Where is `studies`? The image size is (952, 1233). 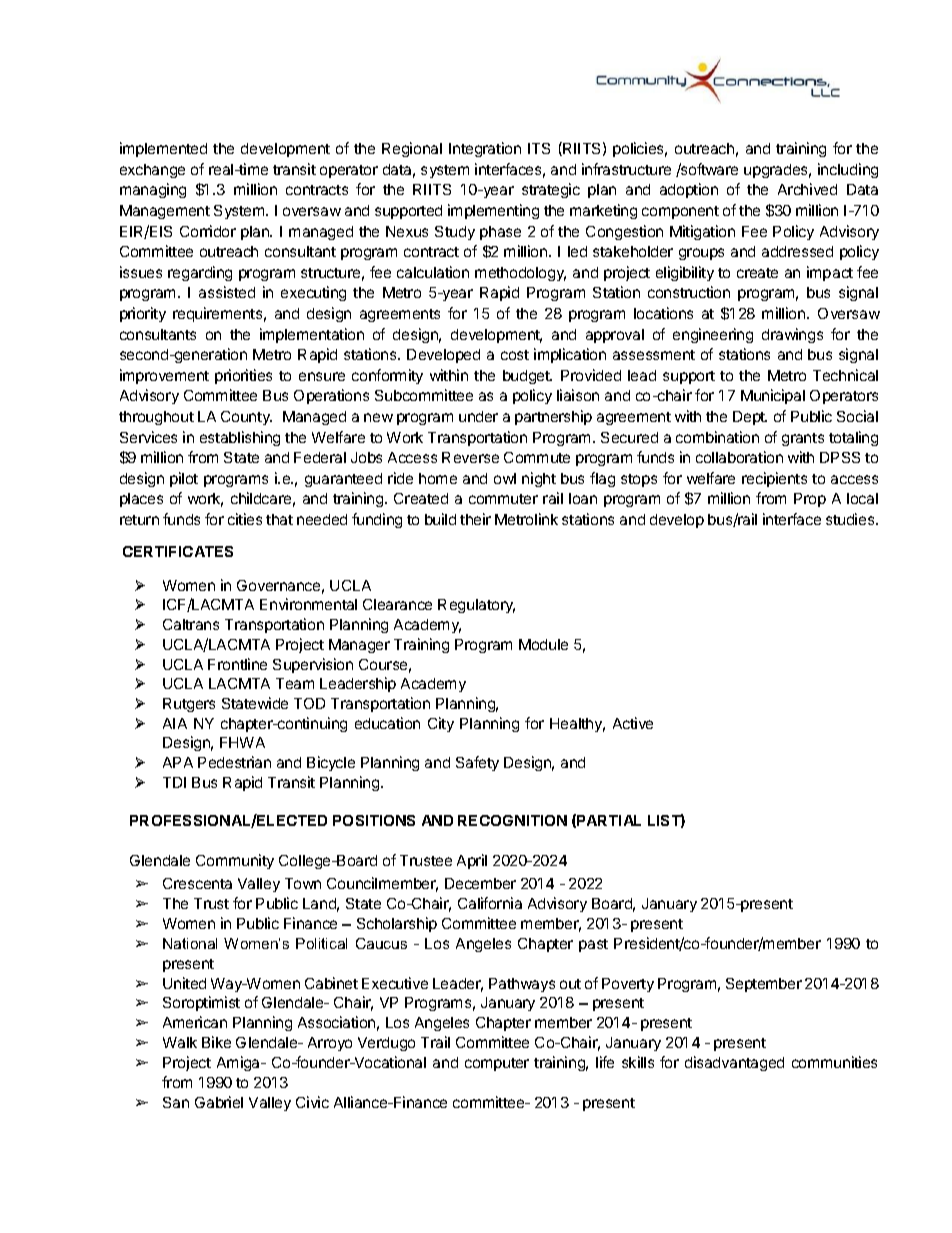
studies is located at coordinates (851, 519).
